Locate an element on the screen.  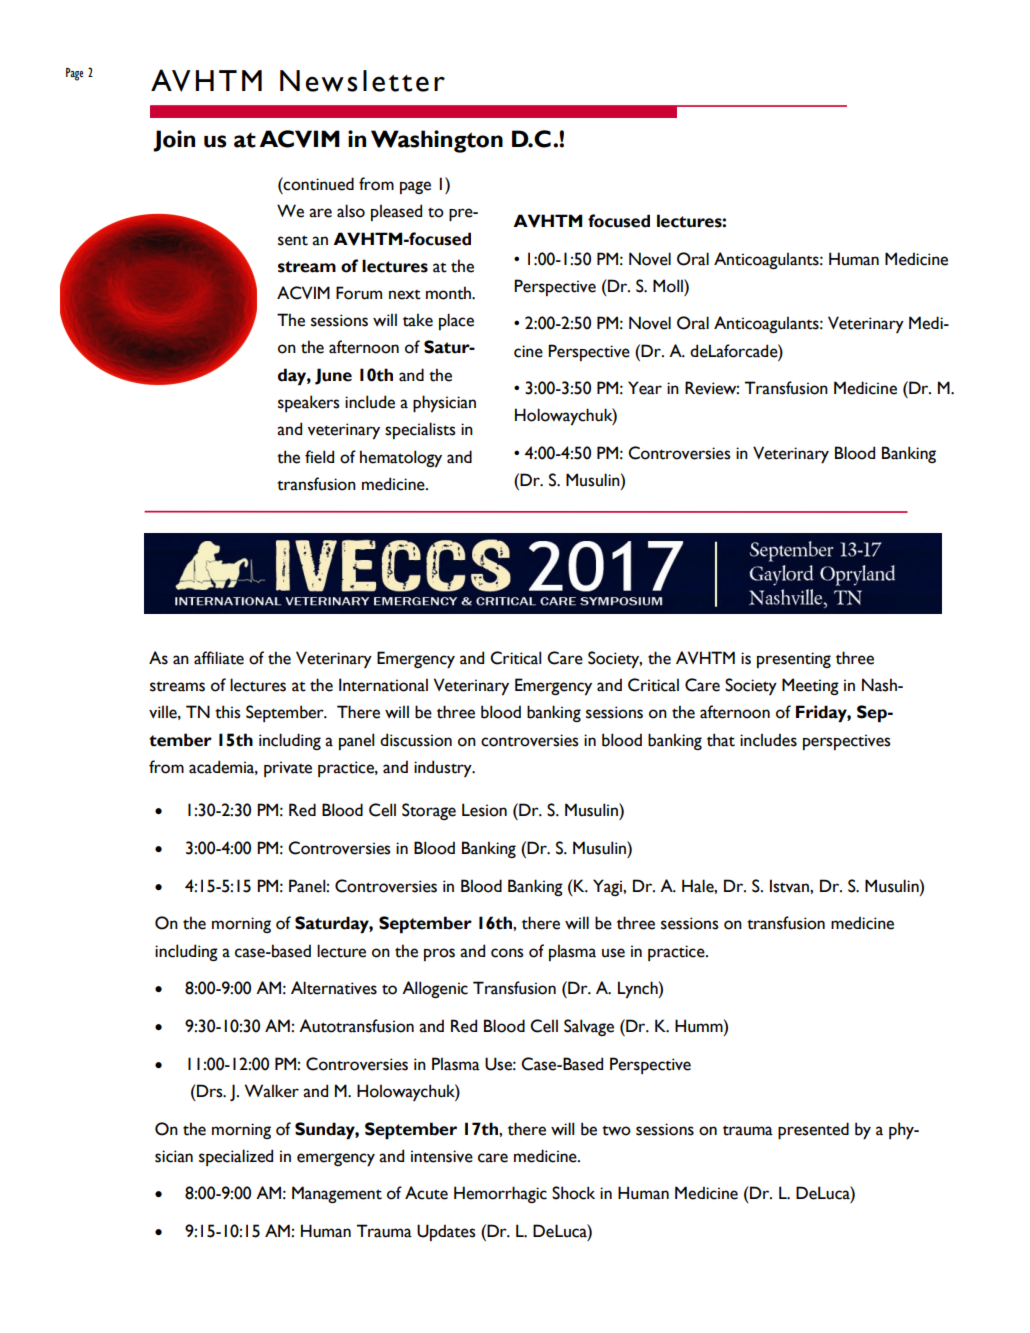
Istvan is located at coordinates (790, 886).
